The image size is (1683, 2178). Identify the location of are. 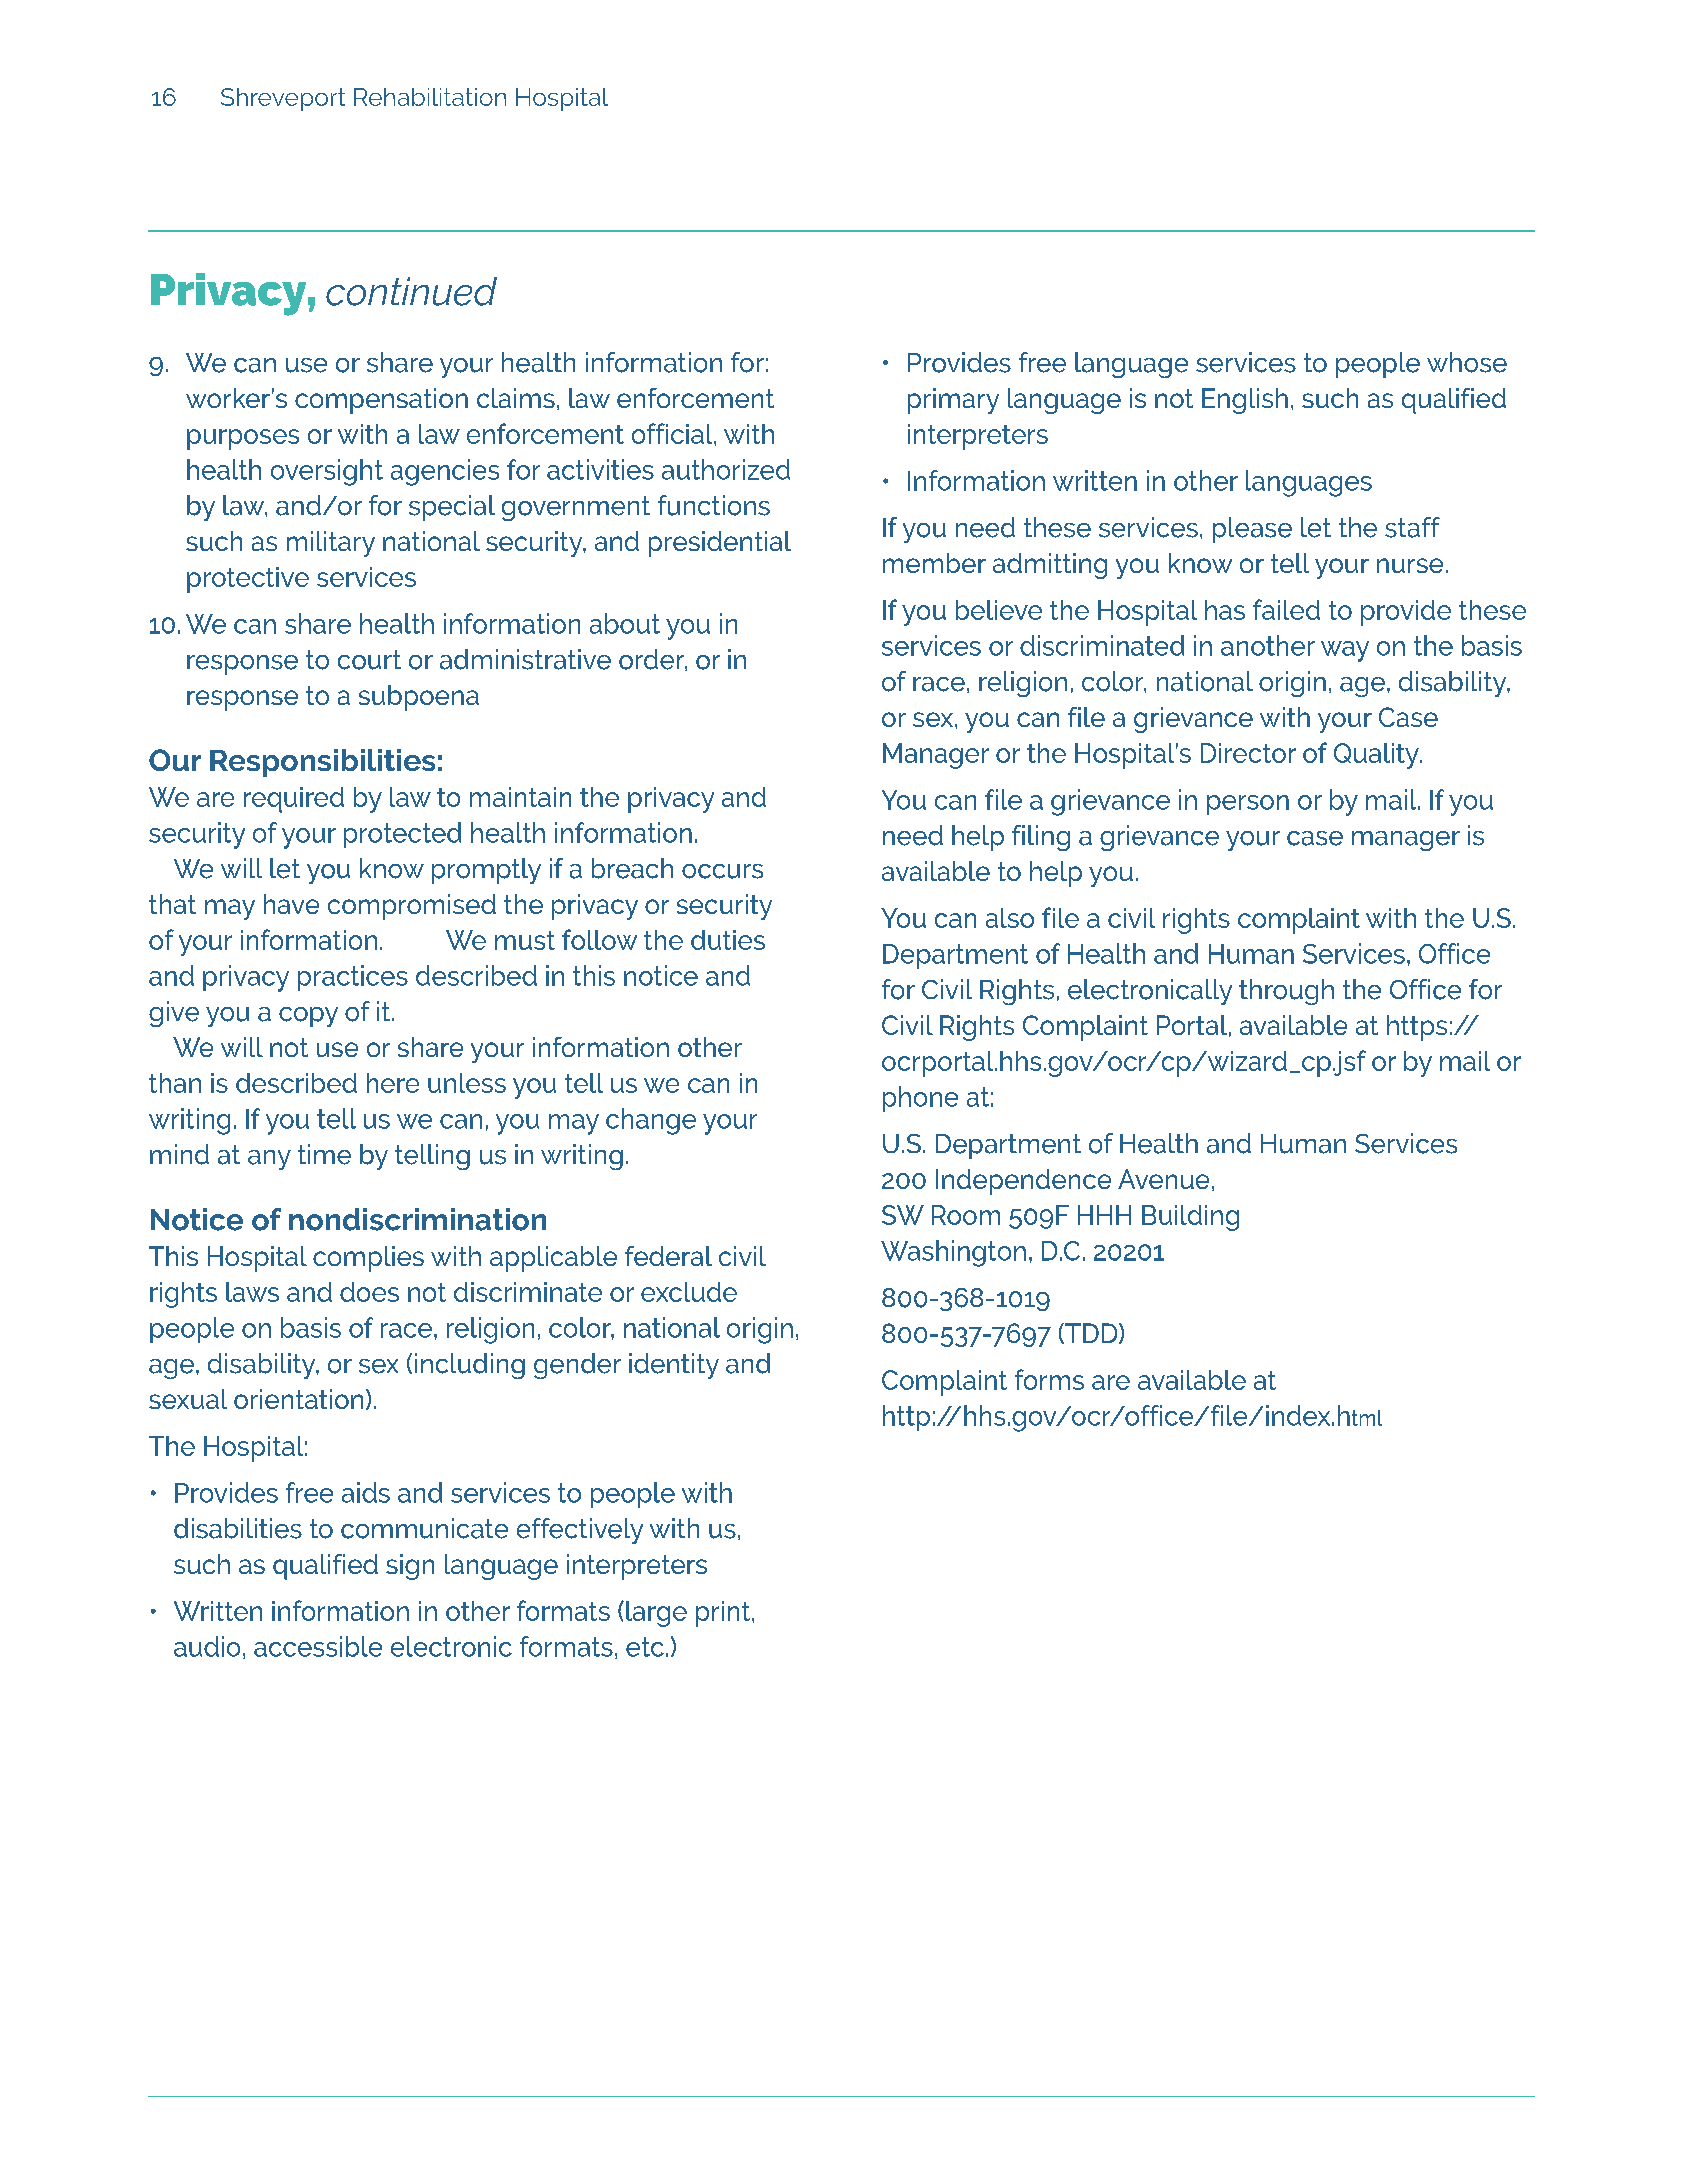
(1111, 1382).
